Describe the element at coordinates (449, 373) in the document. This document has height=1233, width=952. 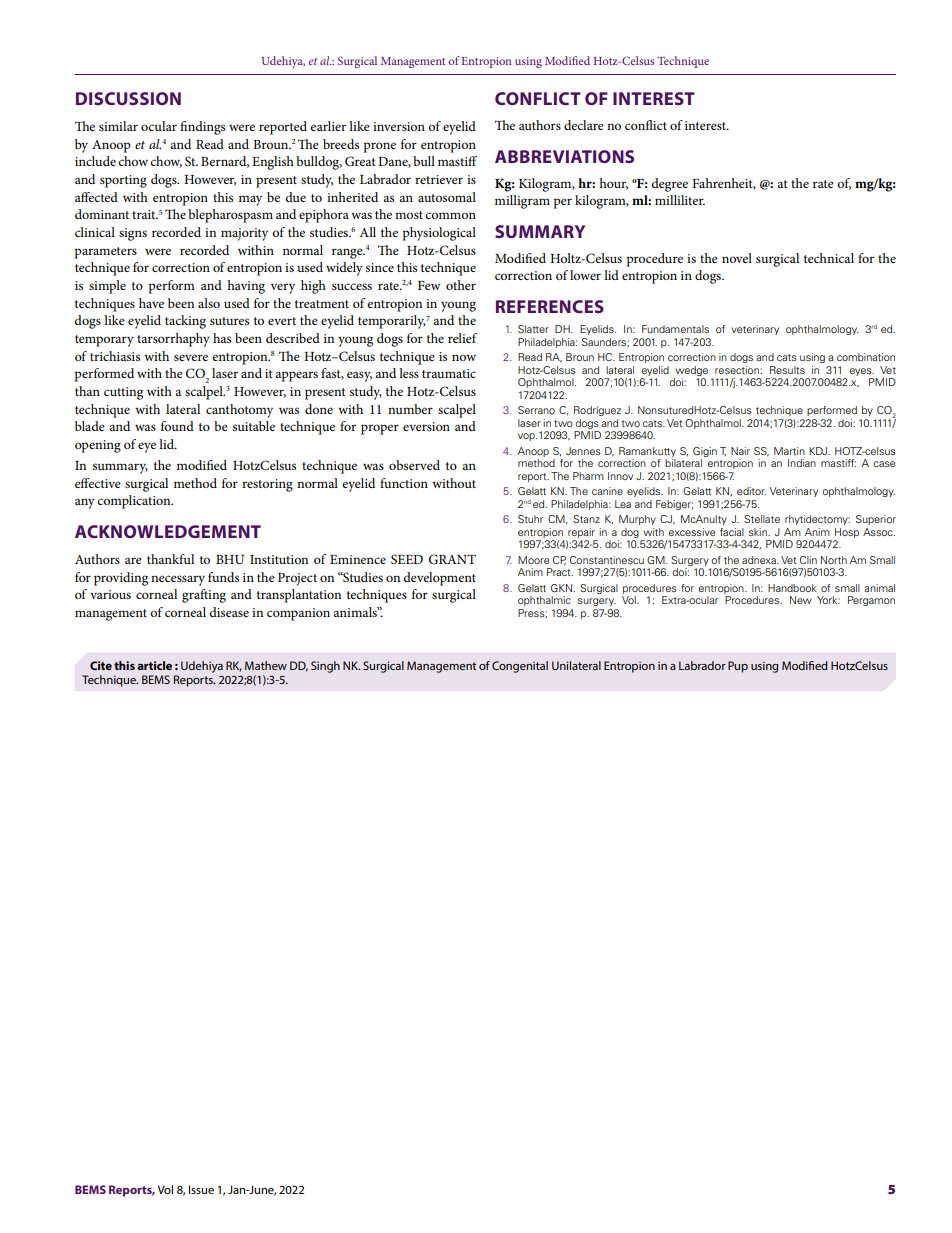
I see `traumatic` at that location.
